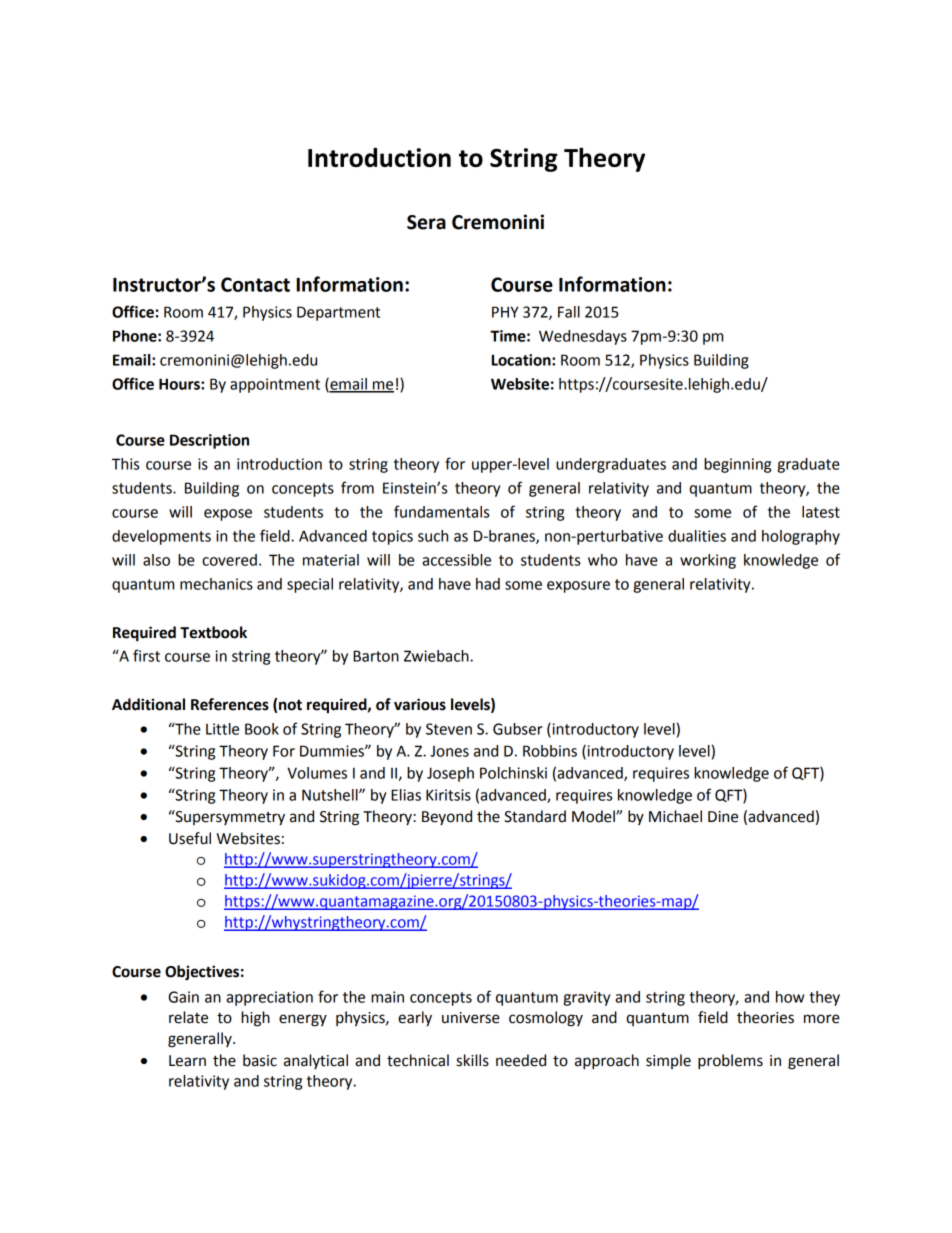 The height and width of the screenshot is (1233, 952). Describe the element at coordinates (801, 537) in the screenshot. I see `holography` at that location.
